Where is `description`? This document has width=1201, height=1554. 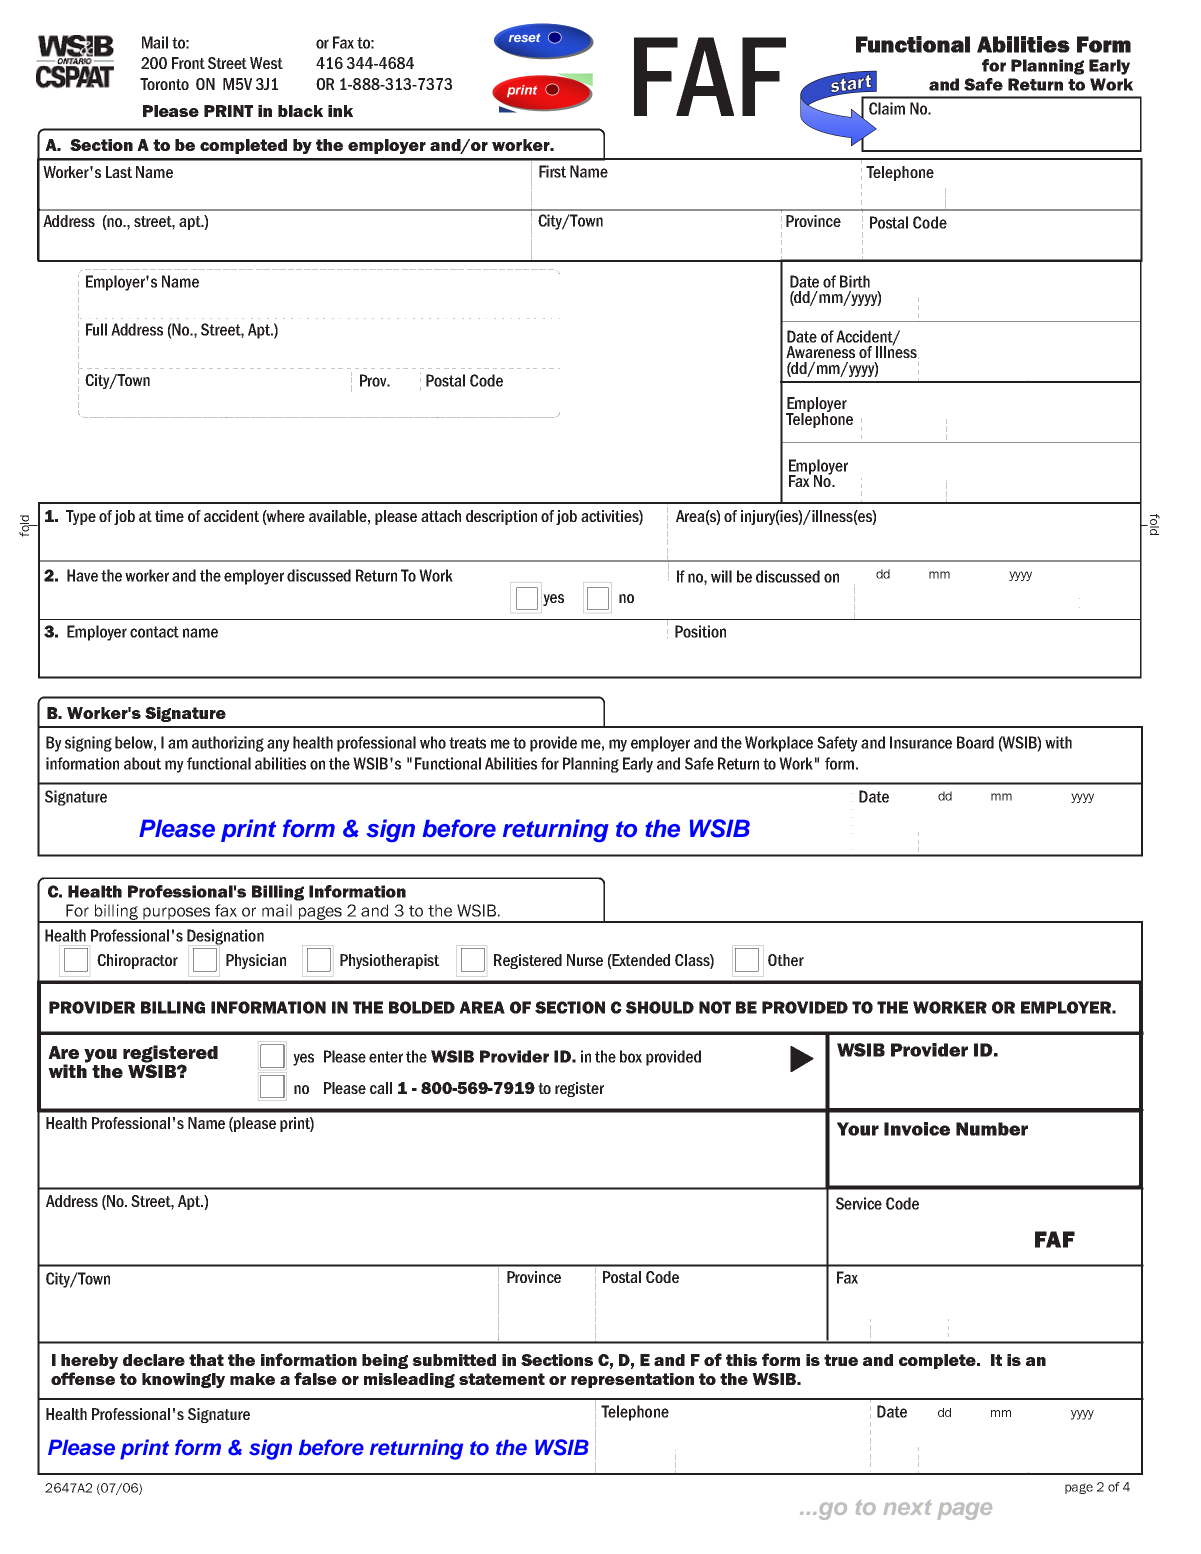
description is located at coordinates (501, 517).
